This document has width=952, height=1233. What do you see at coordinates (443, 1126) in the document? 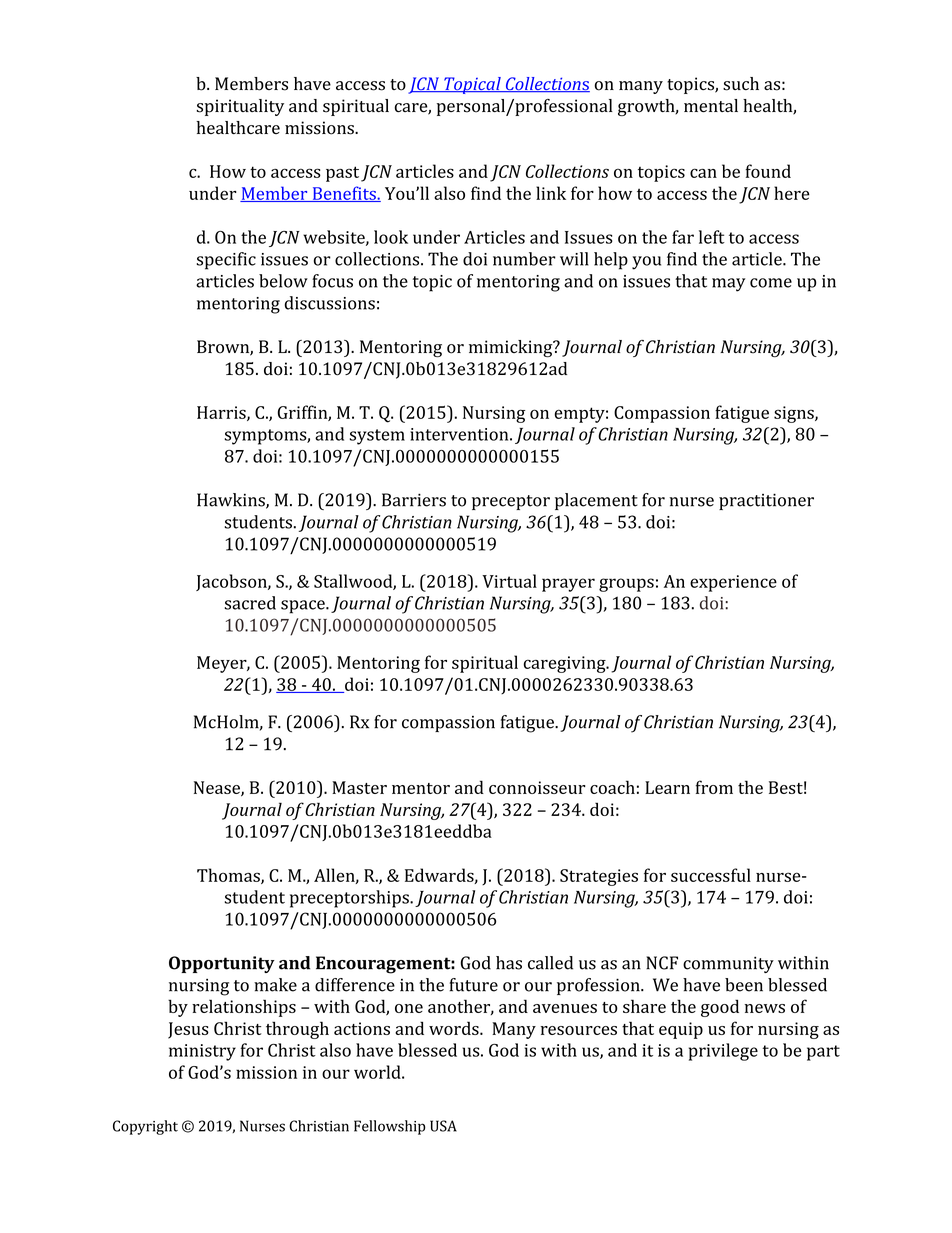
I see `USA` at bounding box center [443, 1126].
